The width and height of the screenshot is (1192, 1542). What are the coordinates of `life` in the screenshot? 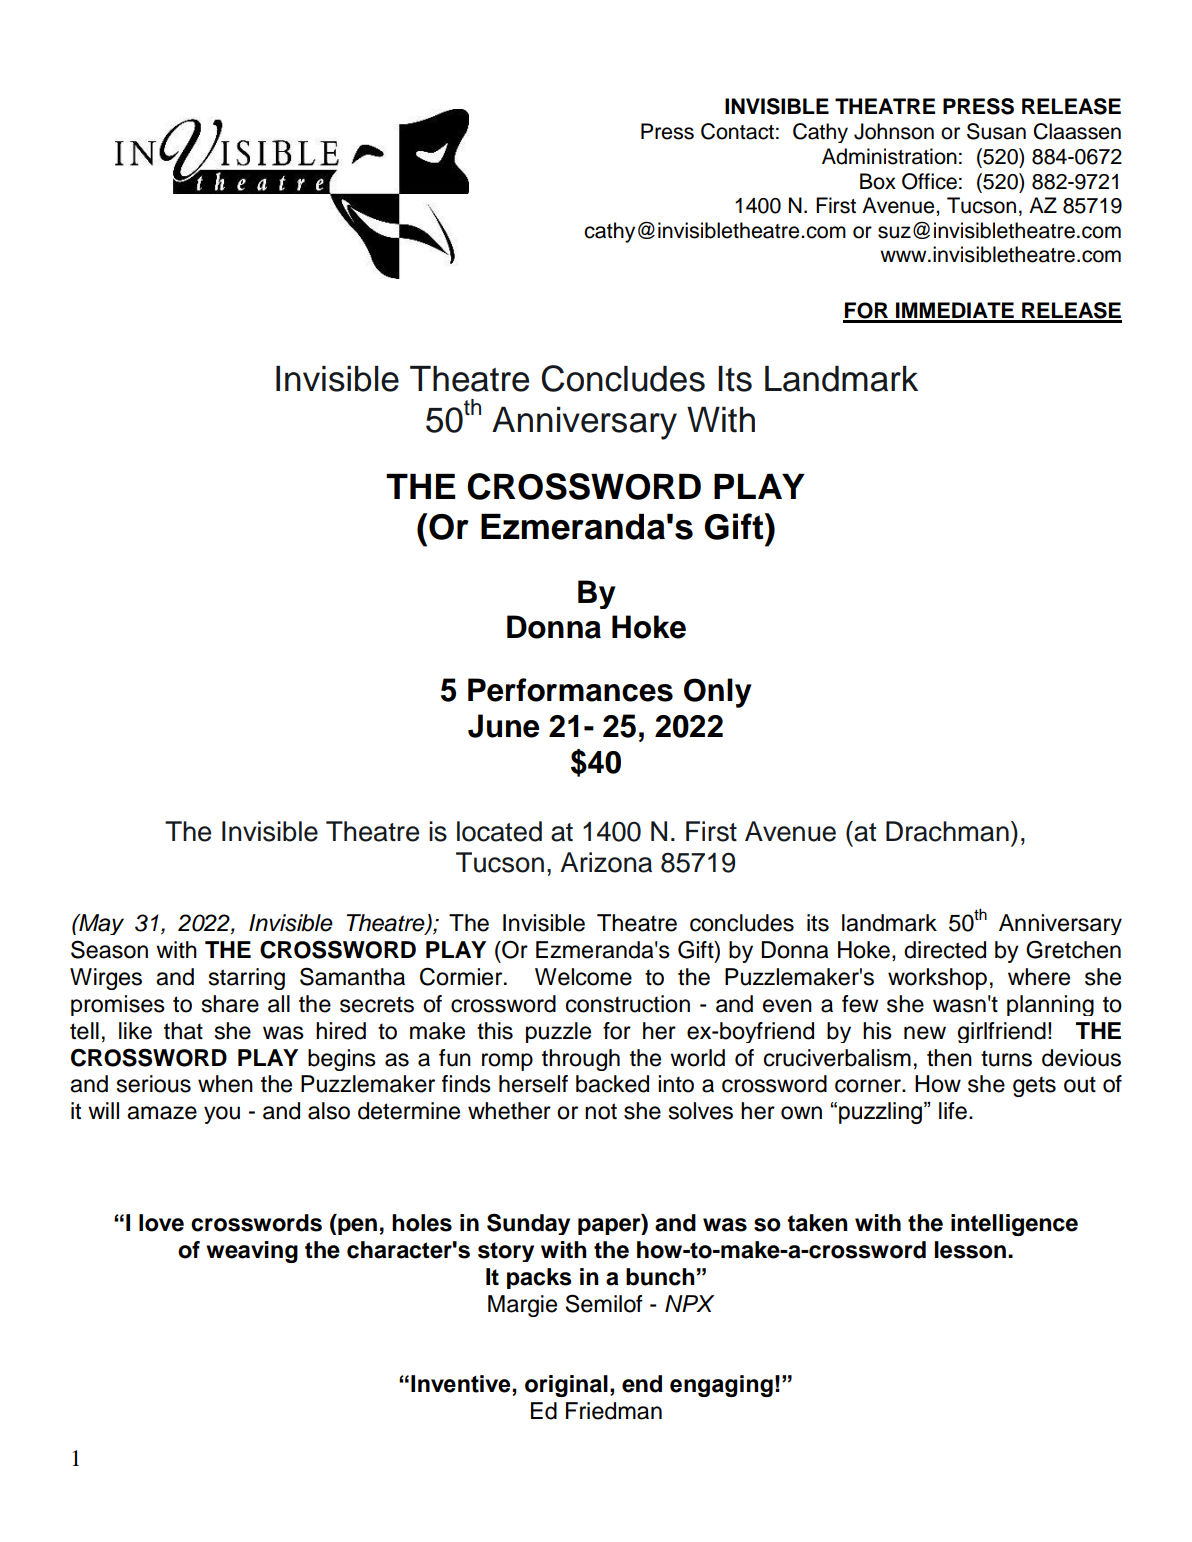 It's located at (953, 1111).
